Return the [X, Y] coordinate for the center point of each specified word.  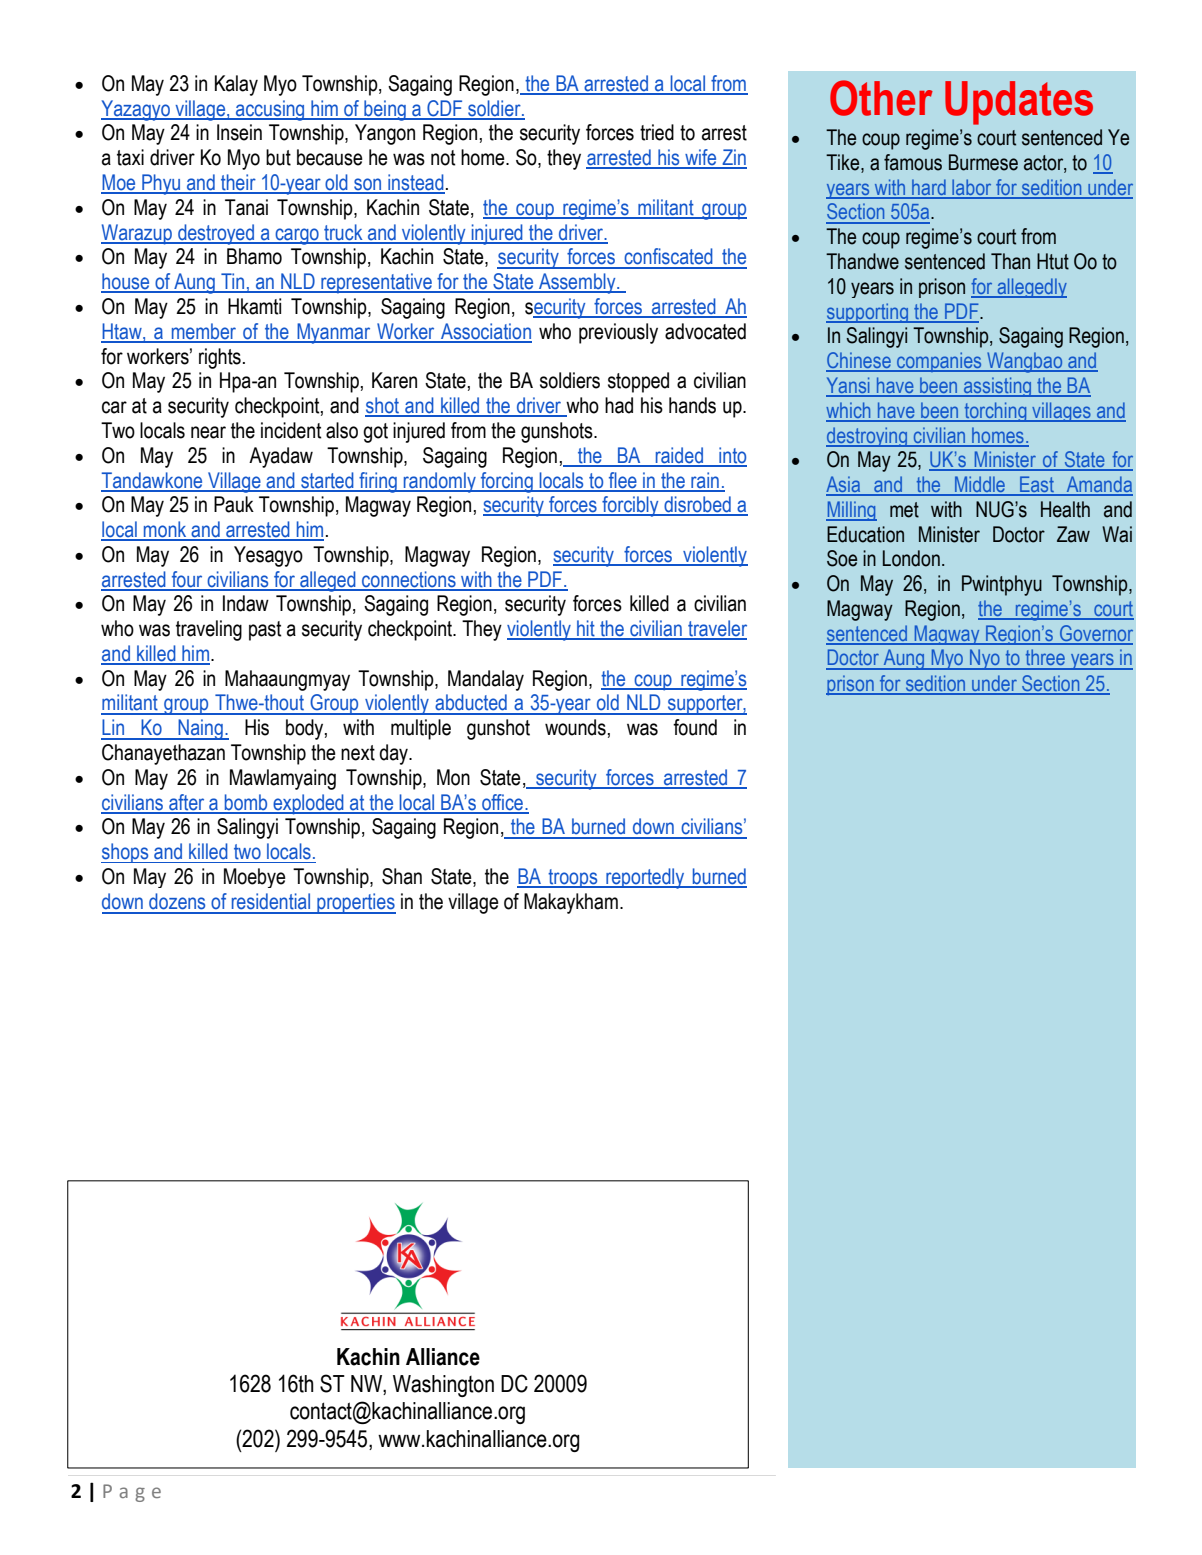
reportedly [645, 878]
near [208, 432]
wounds [575, 727]
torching [995, 412]
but [278, 157]
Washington [443, 1386]
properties [355, 903]
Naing [200, 729]
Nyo [985, 659]
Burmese [983, 162]
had [619, 405]
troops [573, 878]
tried [657, 132]
